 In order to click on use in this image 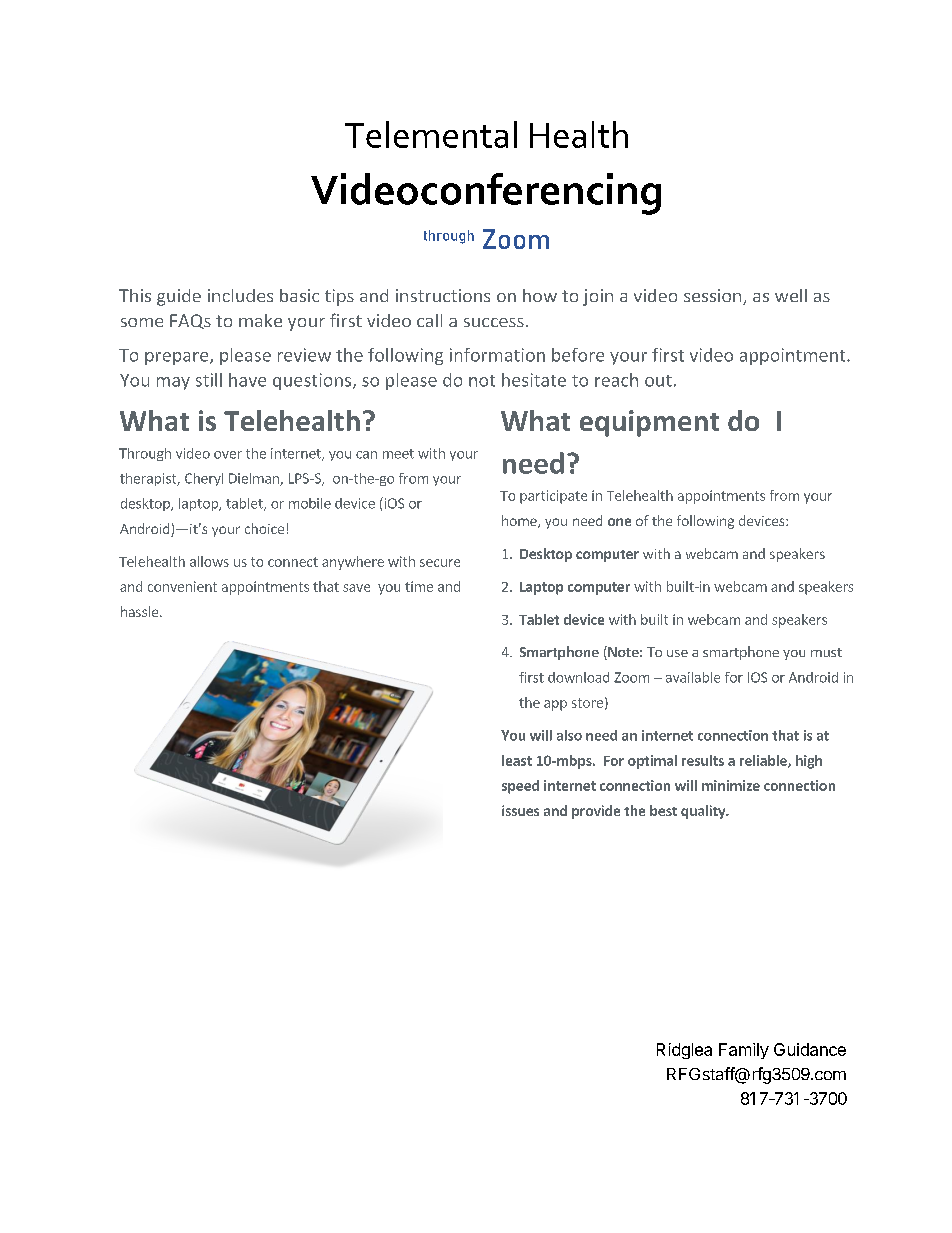, I will do `click(677, 653)`.
